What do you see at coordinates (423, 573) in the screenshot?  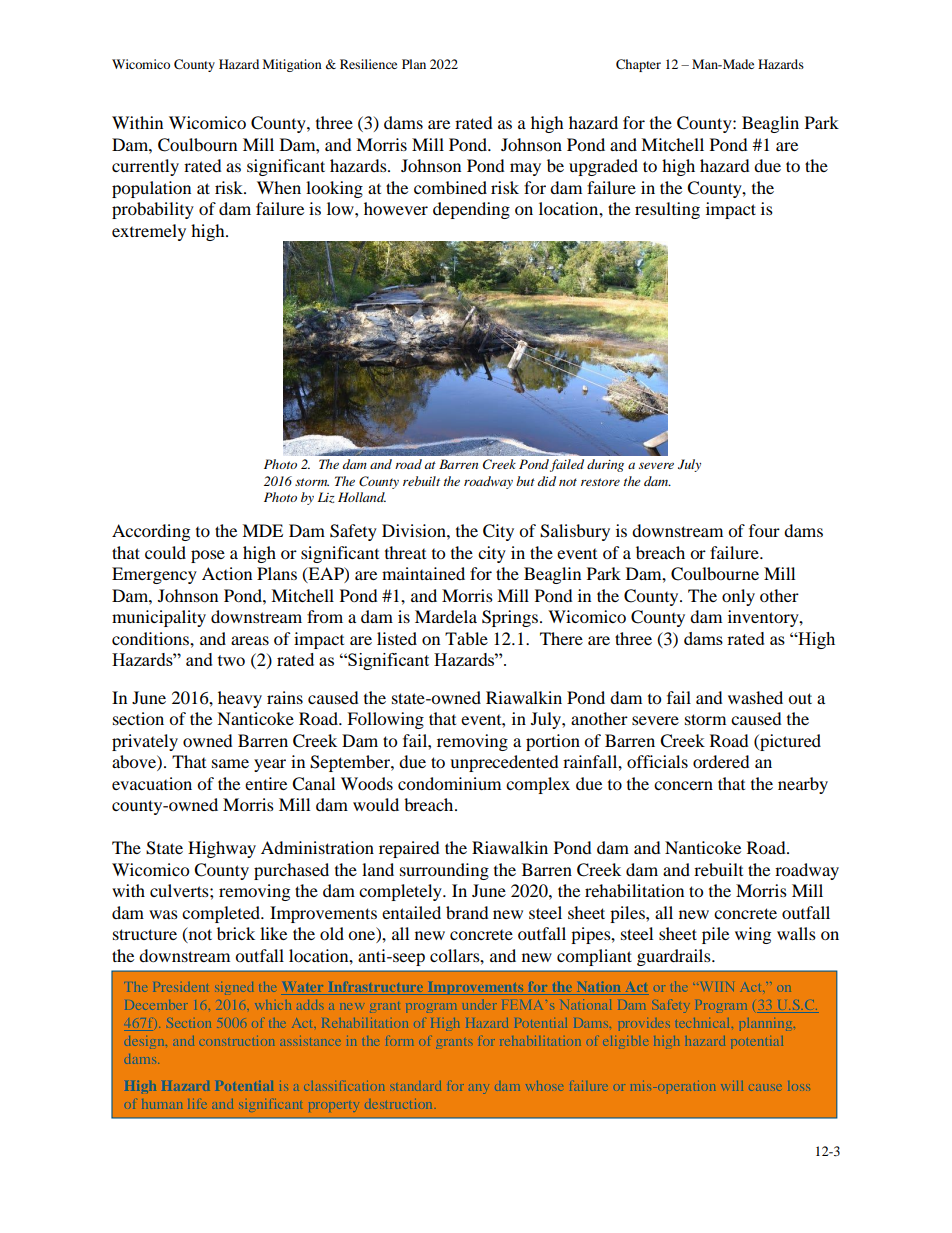 I see `maintained` at bounding box center [423, 573].
